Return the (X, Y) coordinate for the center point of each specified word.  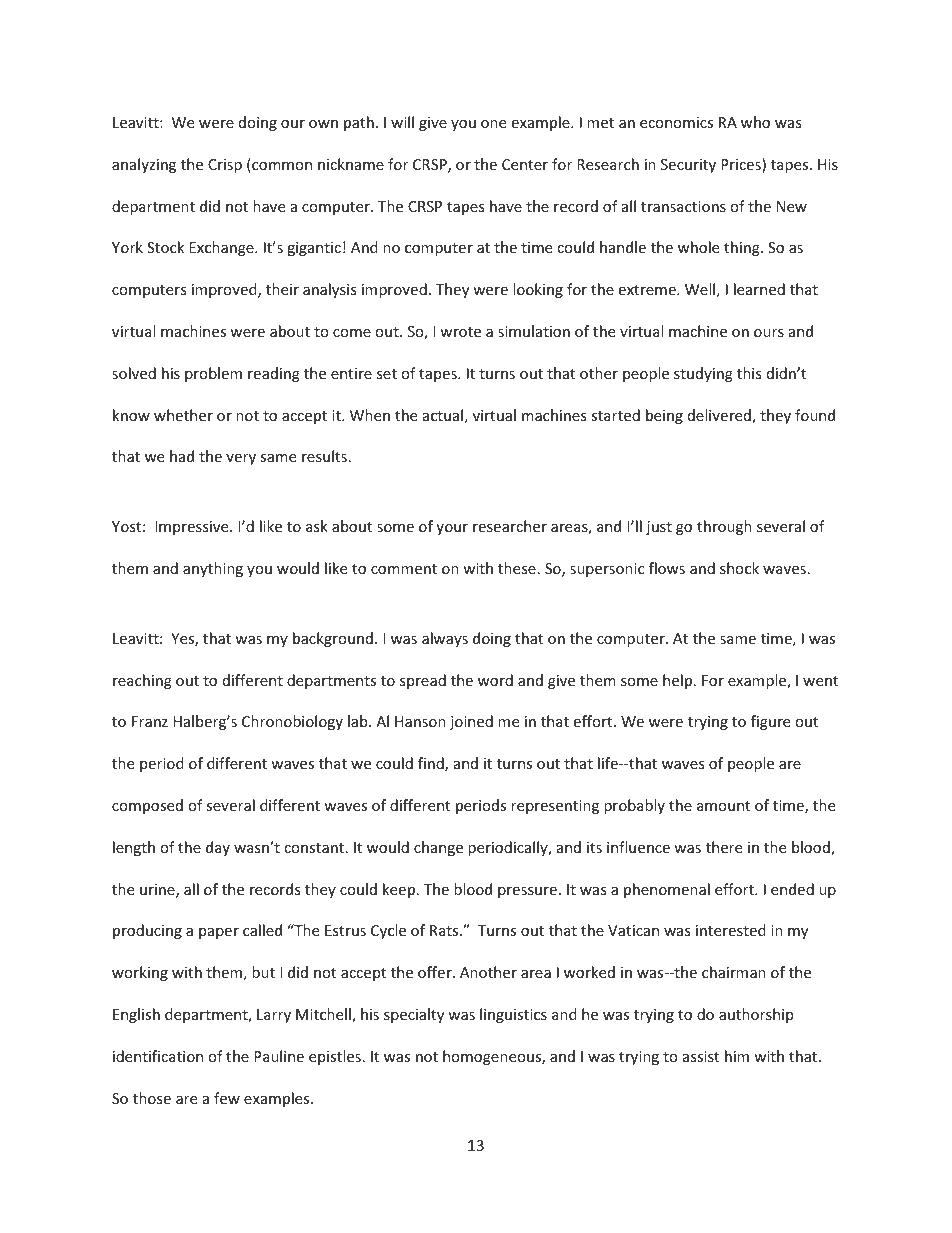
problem (213, 374)
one (493, 124)
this (749, 373)
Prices (742, 165)
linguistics (513, 1015)
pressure (527, 892)
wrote (460, 332)
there (724, 847)
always (445, 639)
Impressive (193, 528)
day (218, 848)
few (227, 1098)
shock (739, 568)
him (737, 1056)
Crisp (225, 166)
